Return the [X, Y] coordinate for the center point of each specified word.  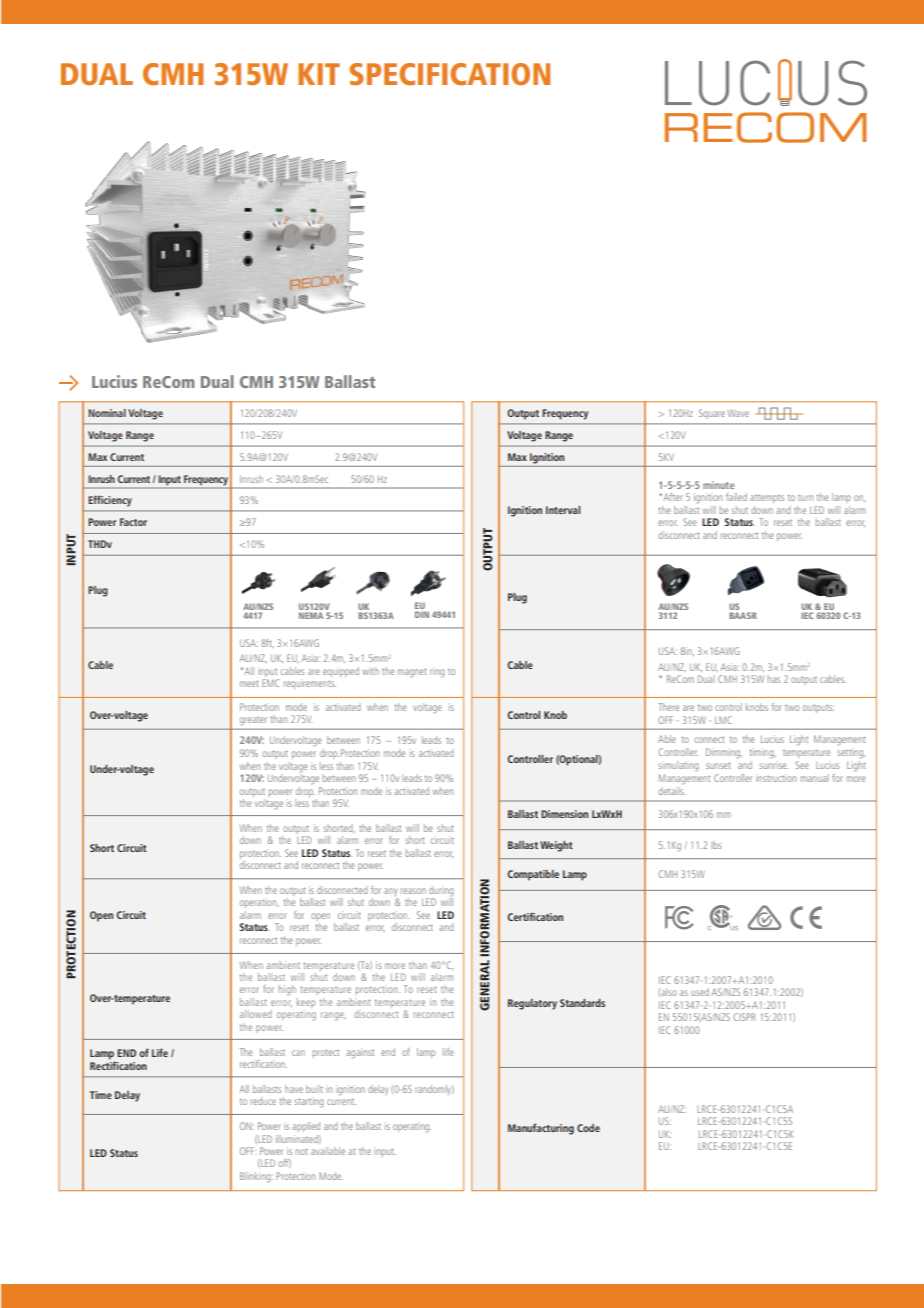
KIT [319, 74]
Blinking [256, 1177]
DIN [422, 614]
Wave [738, 413]
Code [588, 1128]
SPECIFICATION [449, 74]
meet [249, 683]
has [774, 679]
